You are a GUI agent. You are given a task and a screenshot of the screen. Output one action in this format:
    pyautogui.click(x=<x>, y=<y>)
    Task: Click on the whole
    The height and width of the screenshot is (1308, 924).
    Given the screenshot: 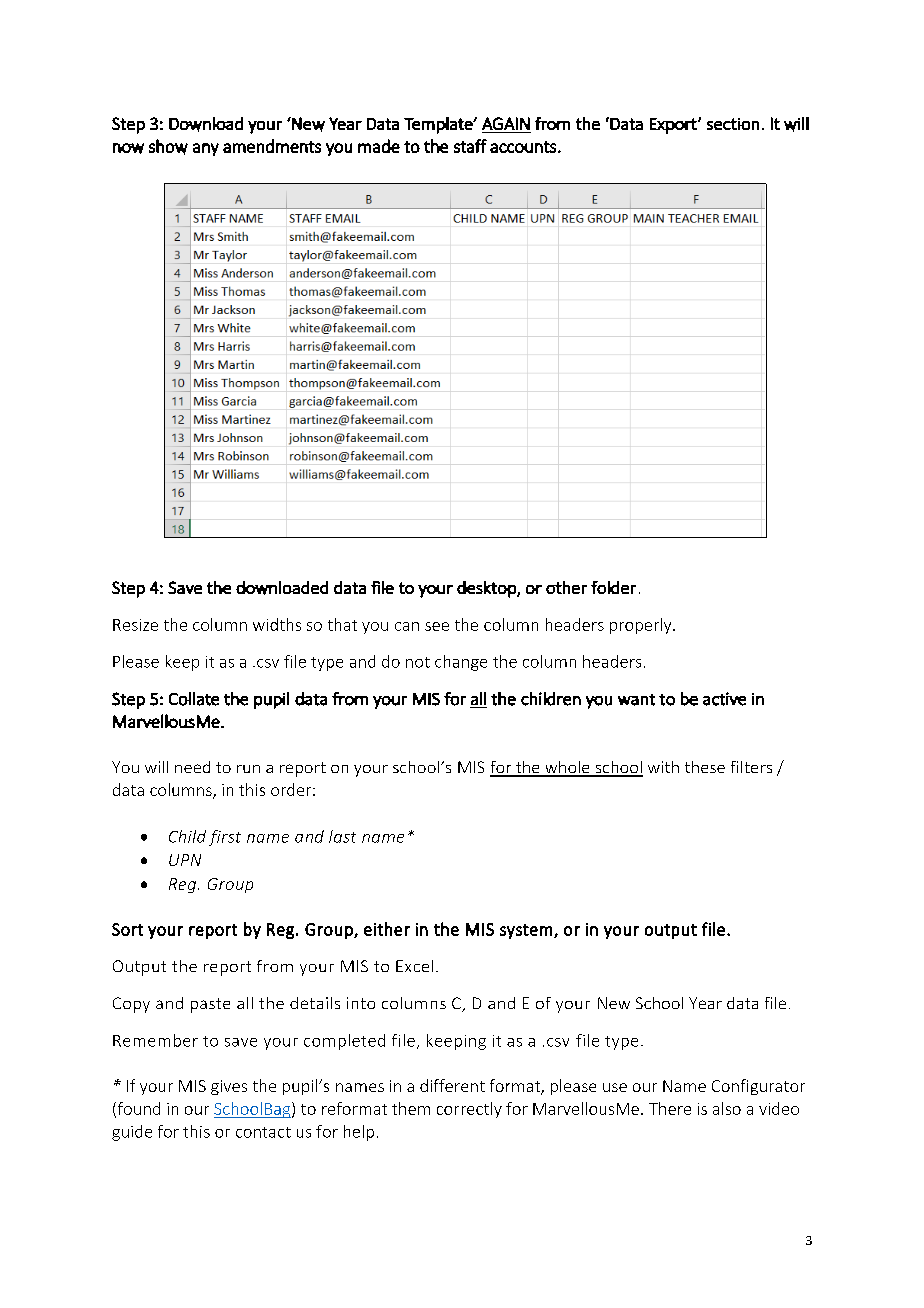 What is the action you would take?
    pyautogui.click(x=567, y=768)
